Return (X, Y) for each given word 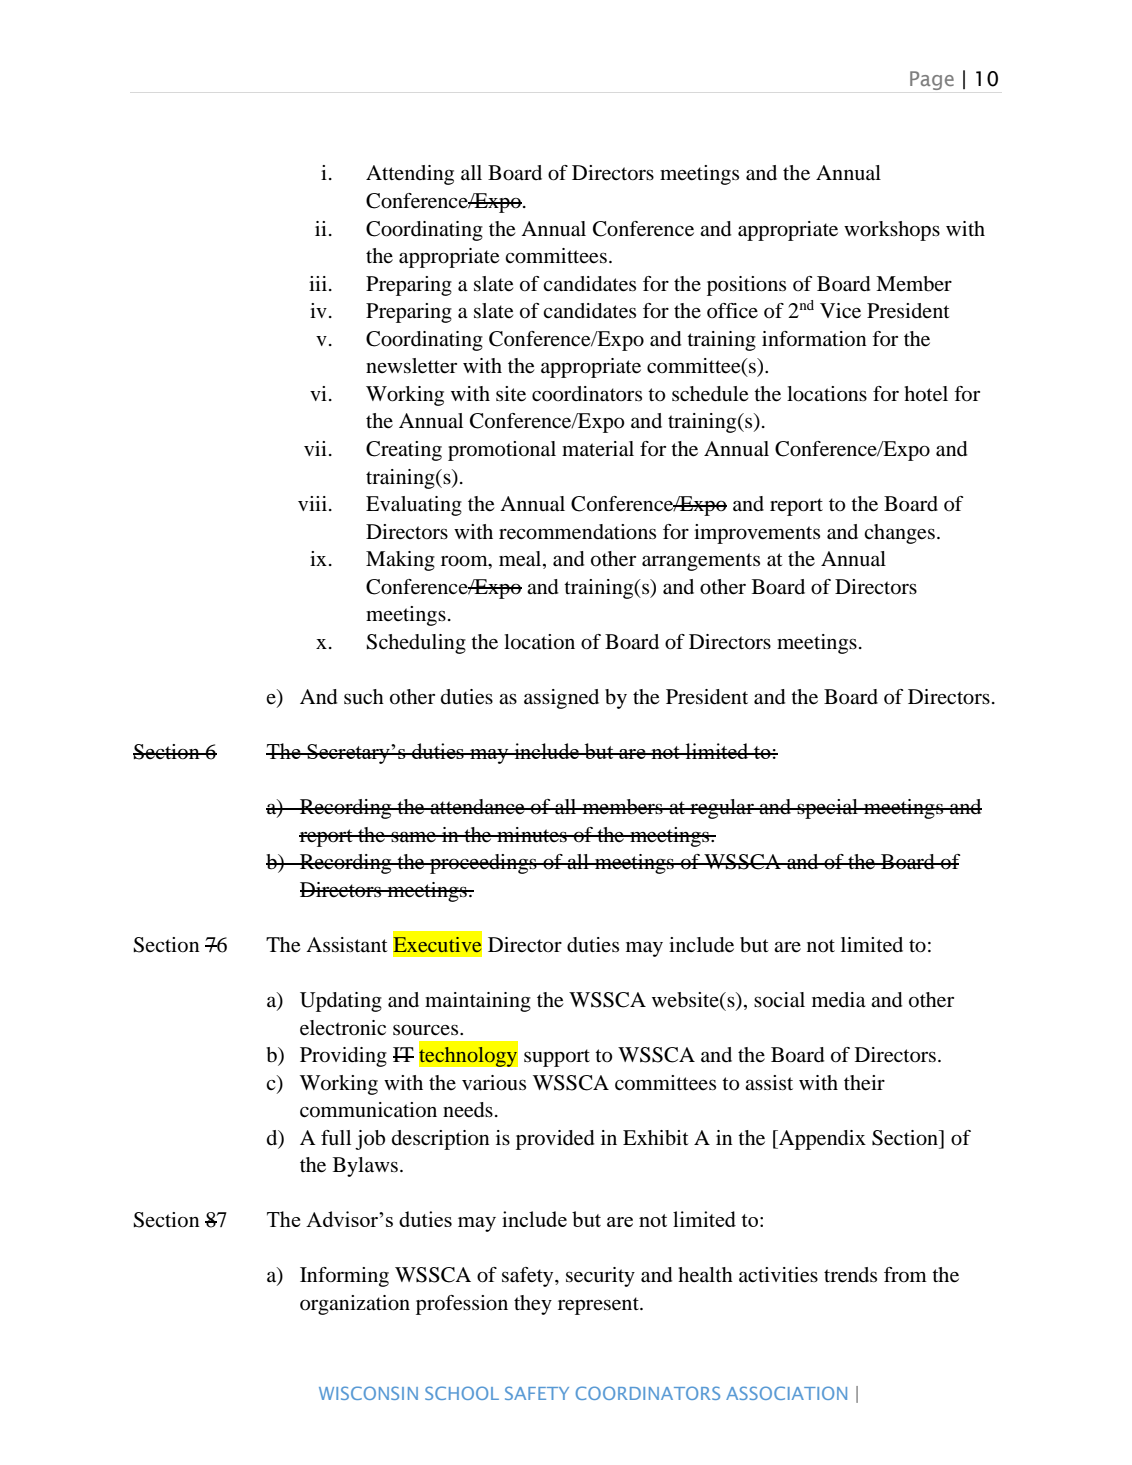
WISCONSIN (368, 1393)
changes (899, 534)
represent (599, 1306)
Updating (341, 1002)
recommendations (577, 532)
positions (746, 286)
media (839, 1000)
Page (932, 80)
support (557, 1058)
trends (850, 1275)
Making (400, 561)
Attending (410, 175)
